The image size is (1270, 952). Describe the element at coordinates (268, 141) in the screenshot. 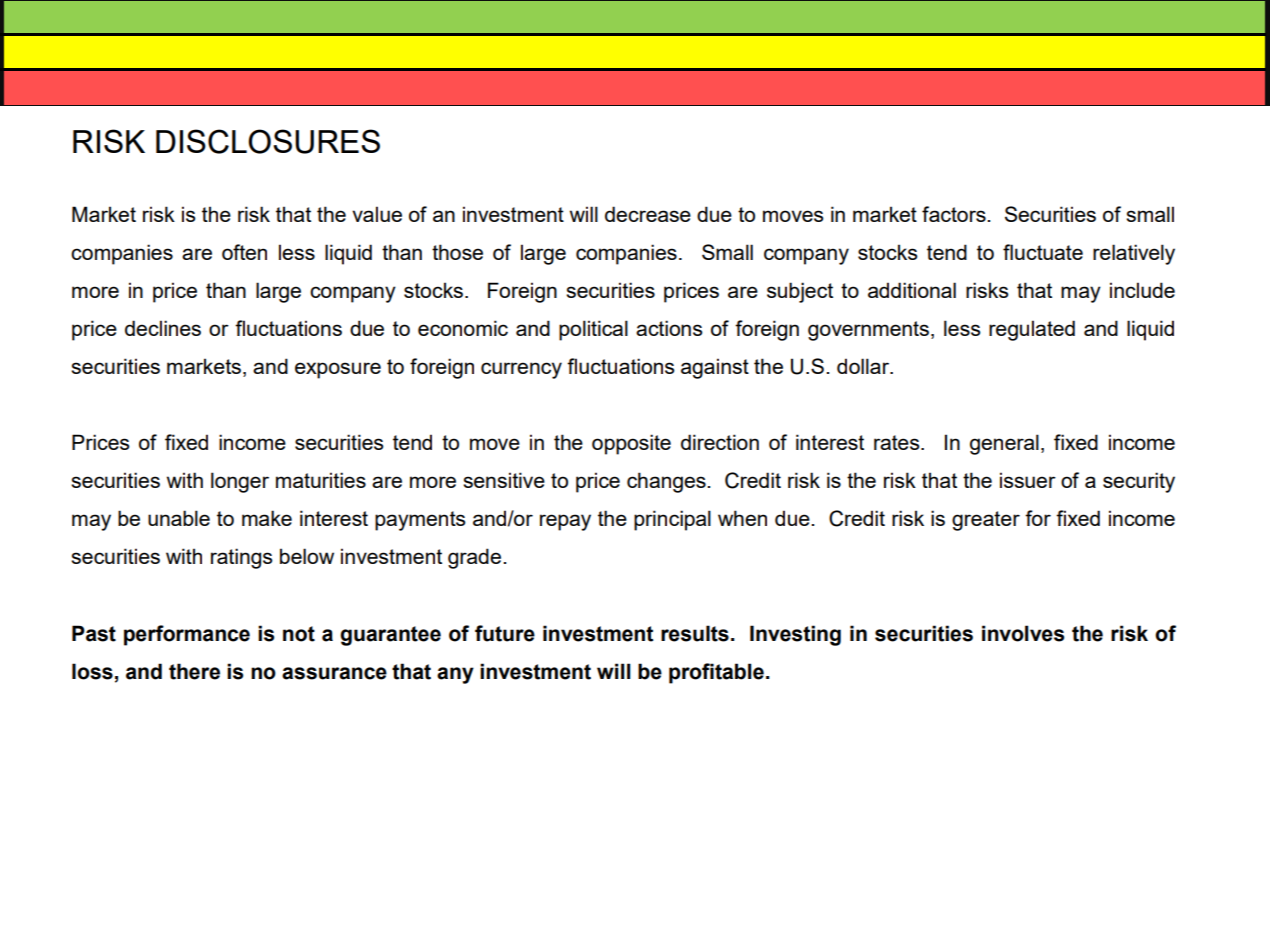

I see `DISCLOSURES` at that location.
